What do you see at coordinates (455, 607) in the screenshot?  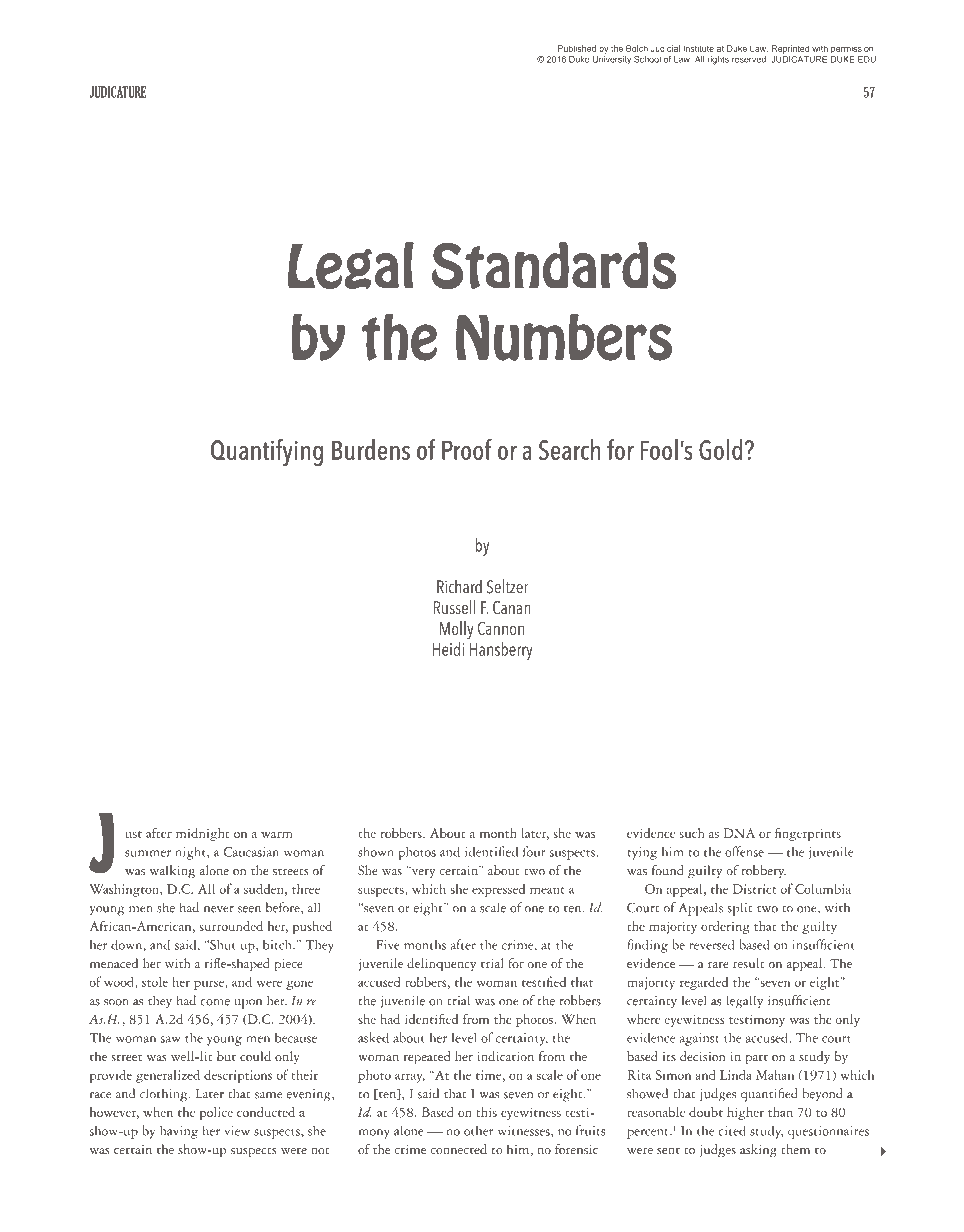 I see `Russell` at bounding box center [455, 607].
